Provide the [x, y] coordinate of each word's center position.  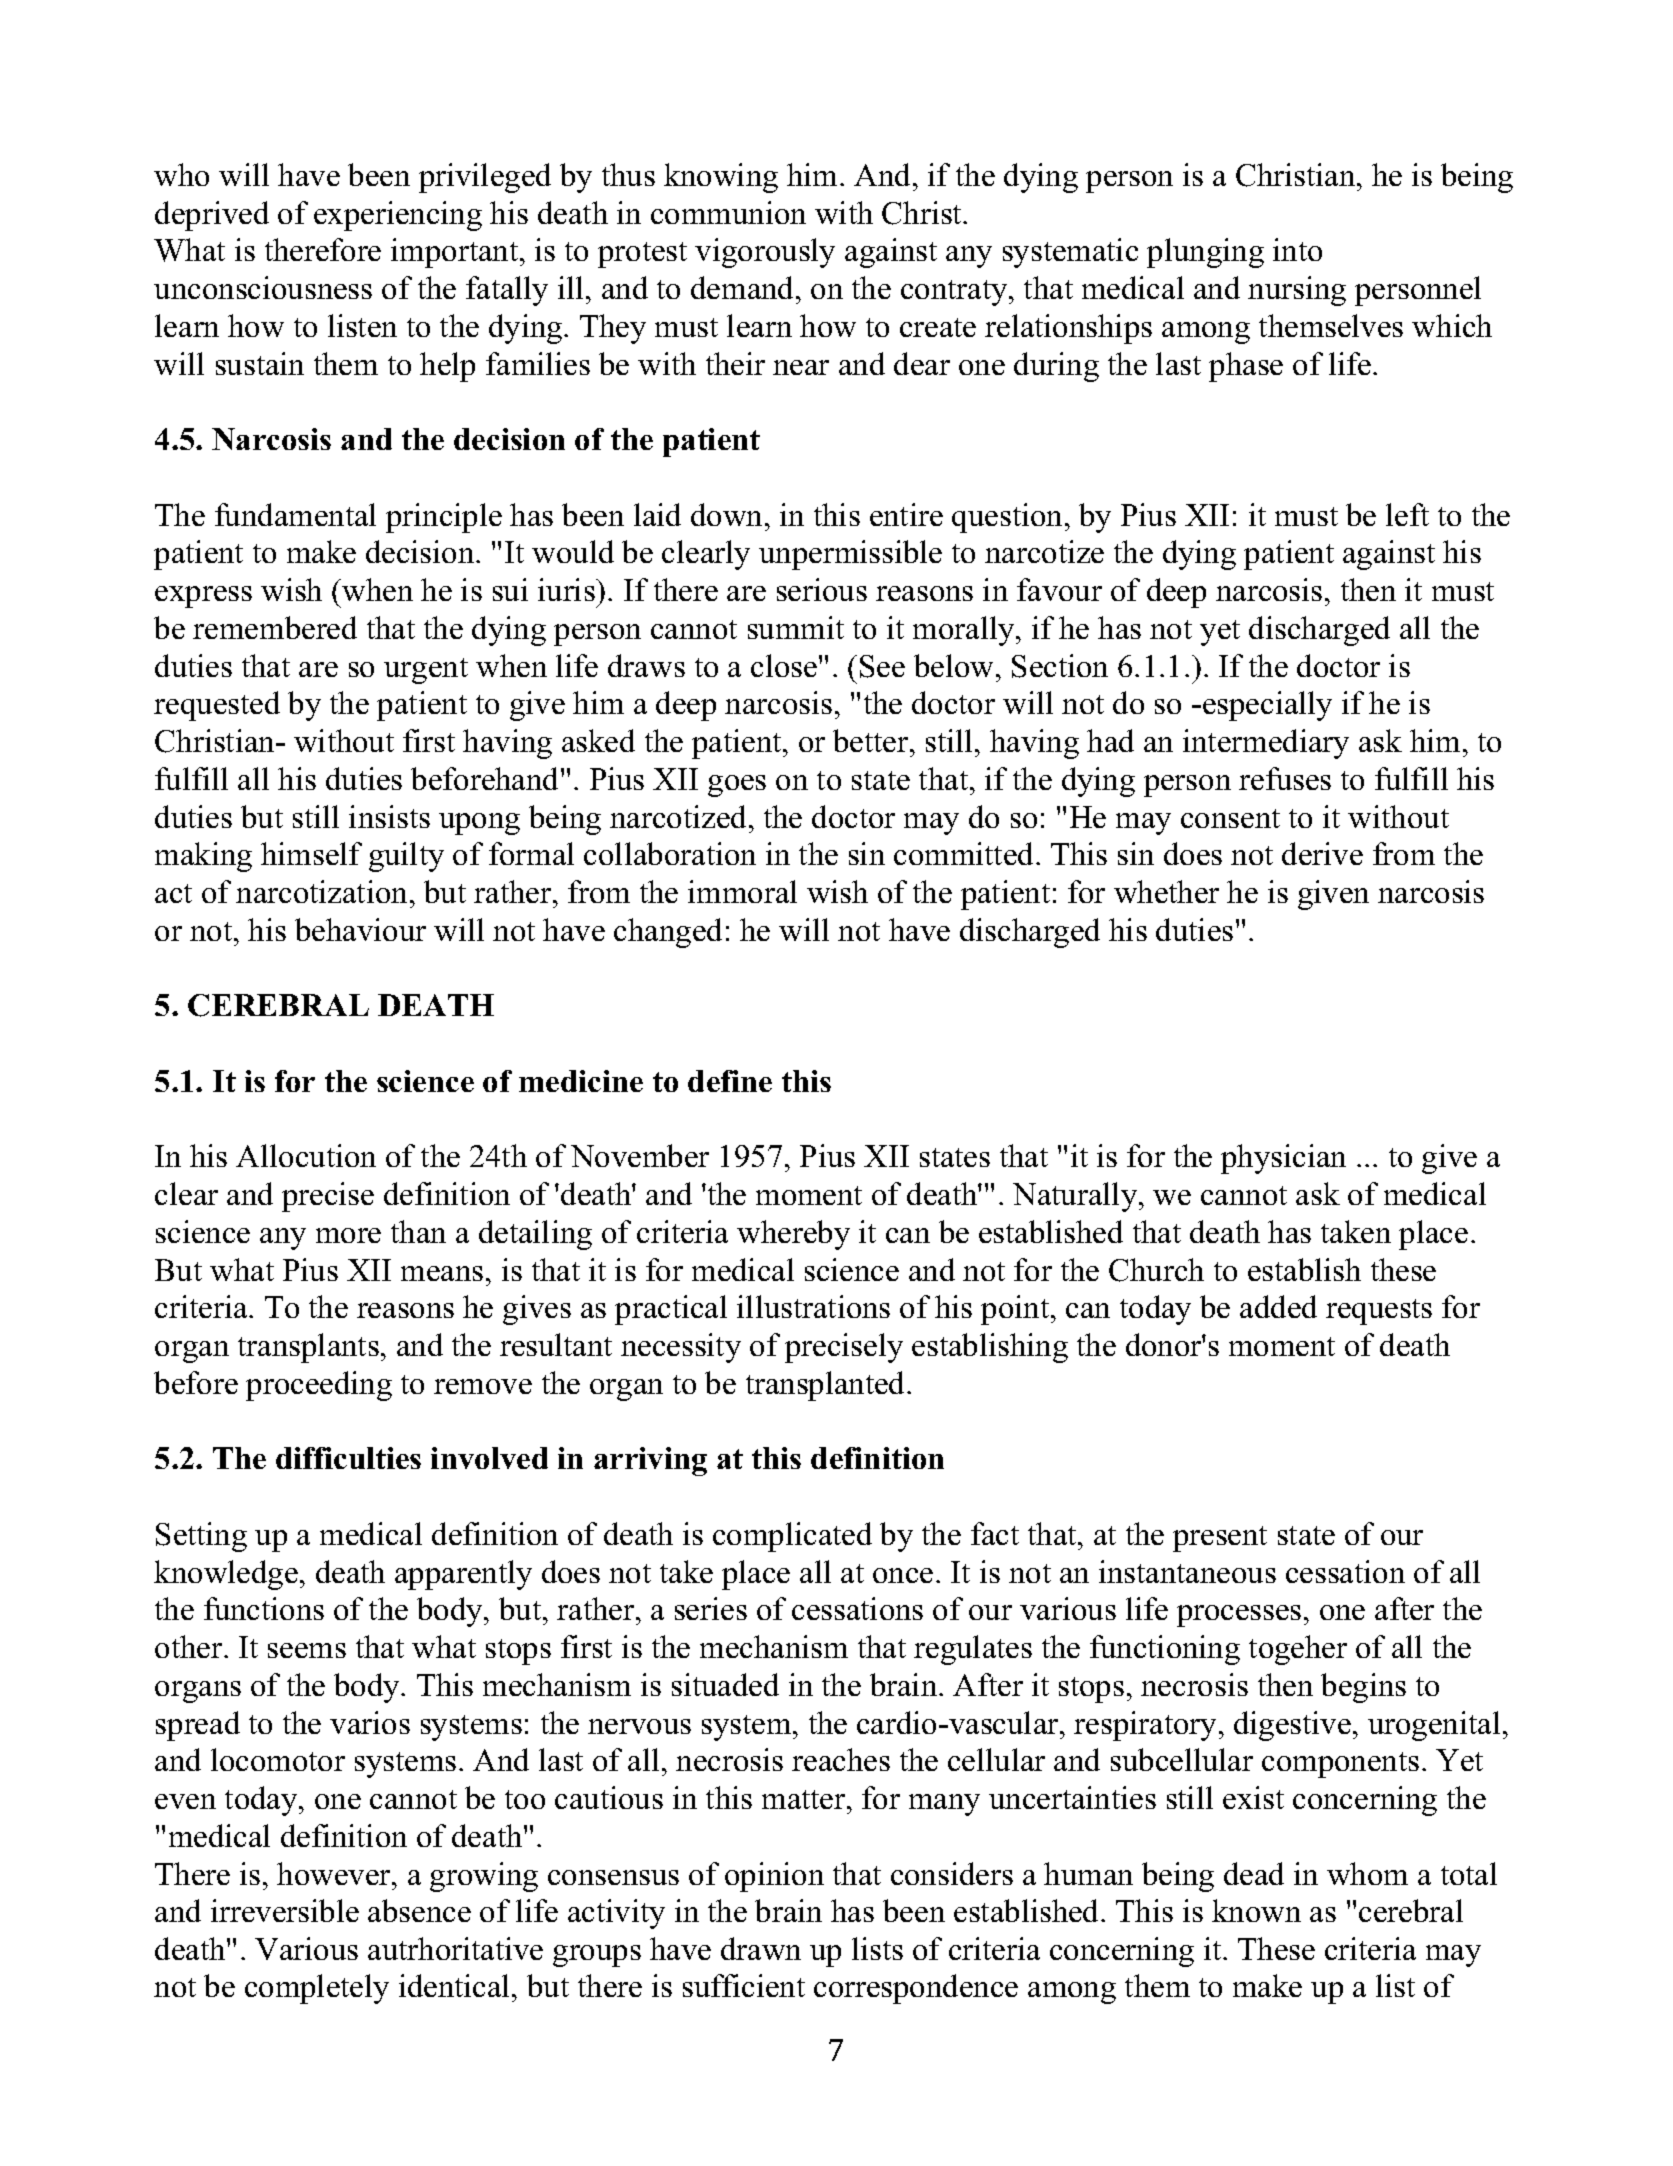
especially [1267, 706]
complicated [792, 1537]
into [1297, 249]
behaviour [360, 929]
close [785, 665]
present [1220, 1539]
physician [1283, 1159]
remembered [275, 627]
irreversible [285, 1910]
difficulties [348, 1458]
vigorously [765, 253]
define [730, 1081]
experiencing [398, 216]
